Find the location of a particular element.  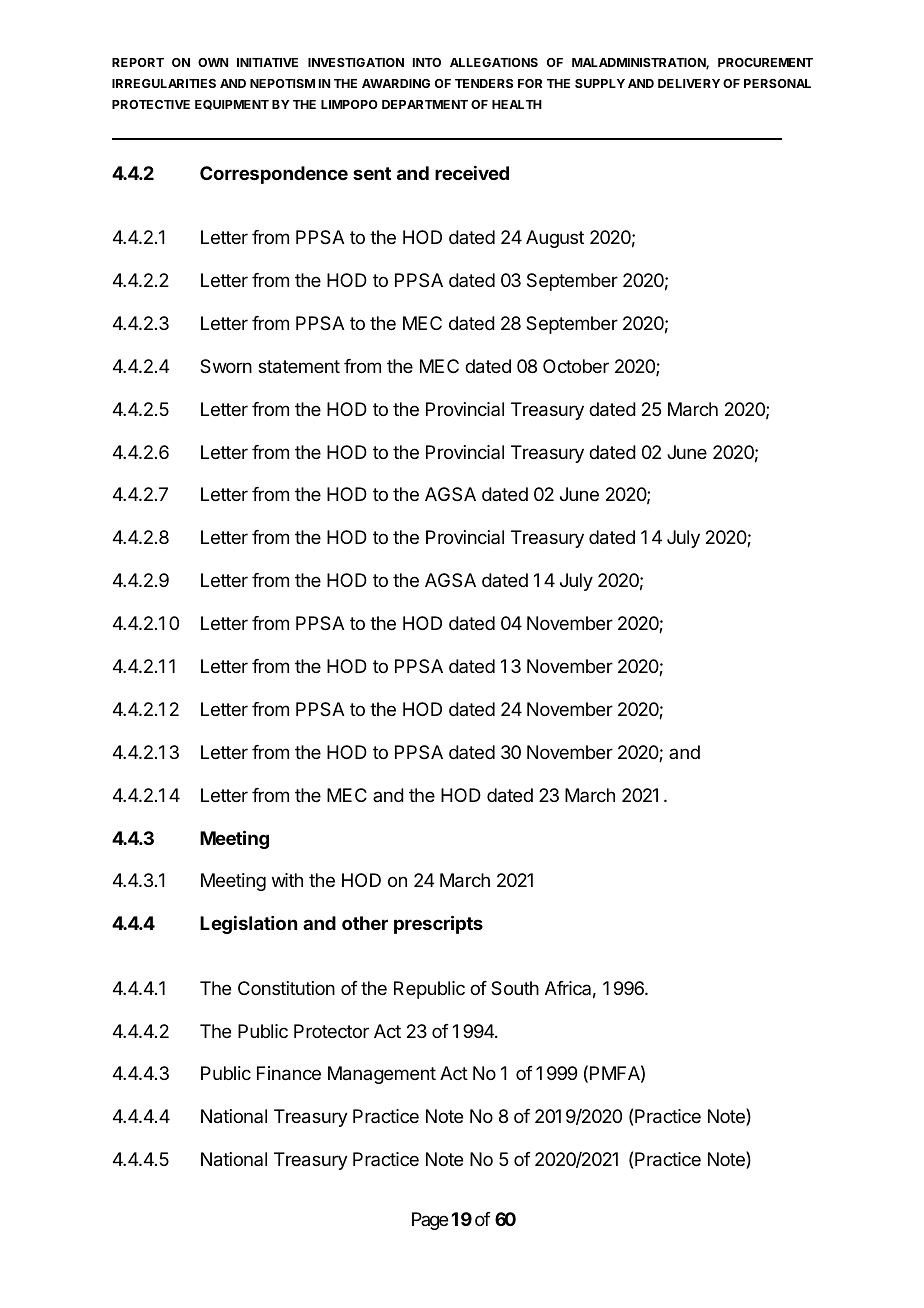

Legislation is located at coordinates (248, 925).
